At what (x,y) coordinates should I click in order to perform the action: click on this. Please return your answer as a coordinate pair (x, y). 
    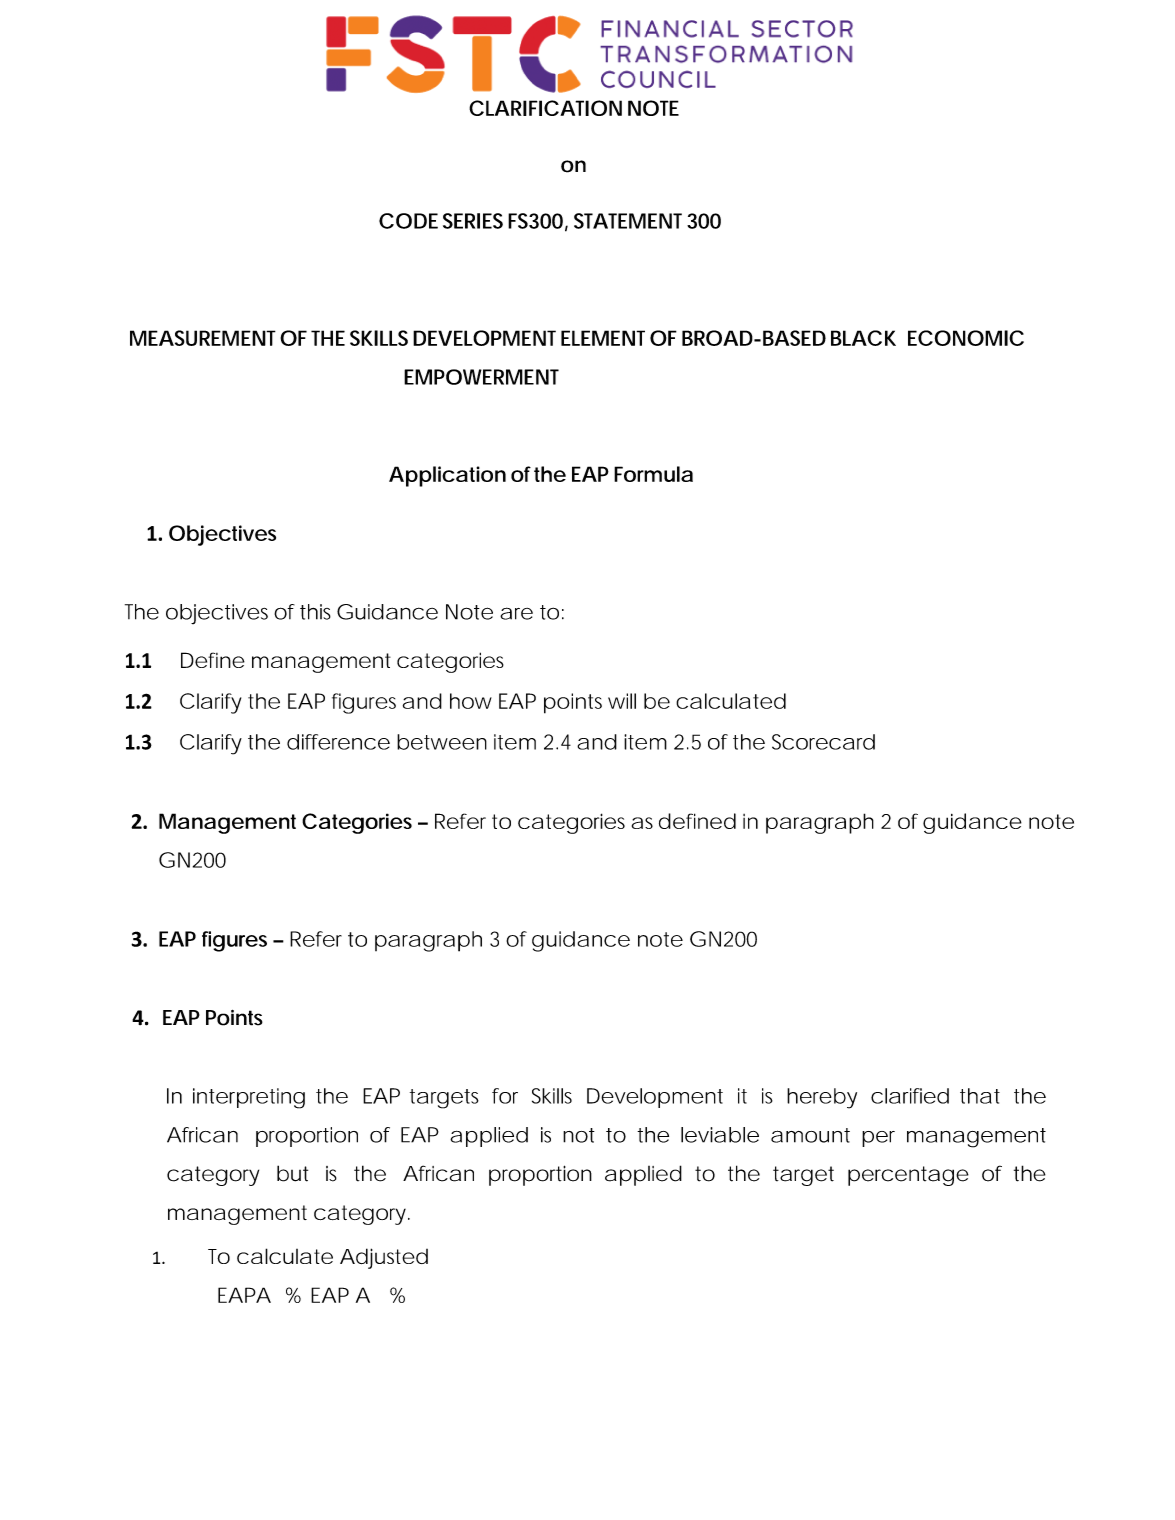
    Looking at the image, I should click on (315, 612).
